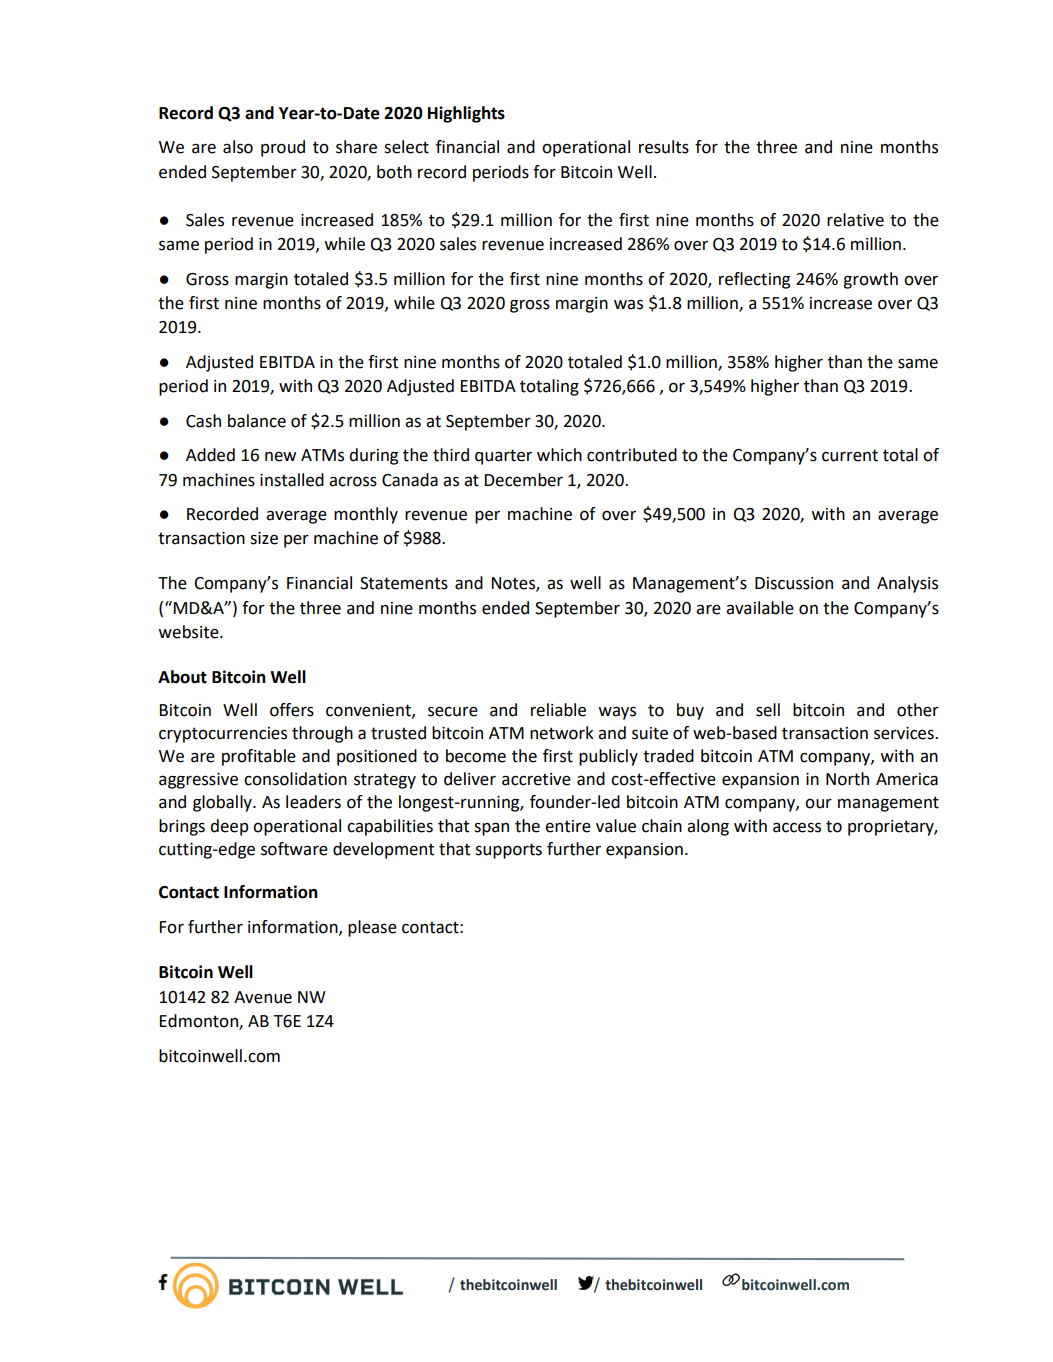  I want to click on December, so click(524, 480).
